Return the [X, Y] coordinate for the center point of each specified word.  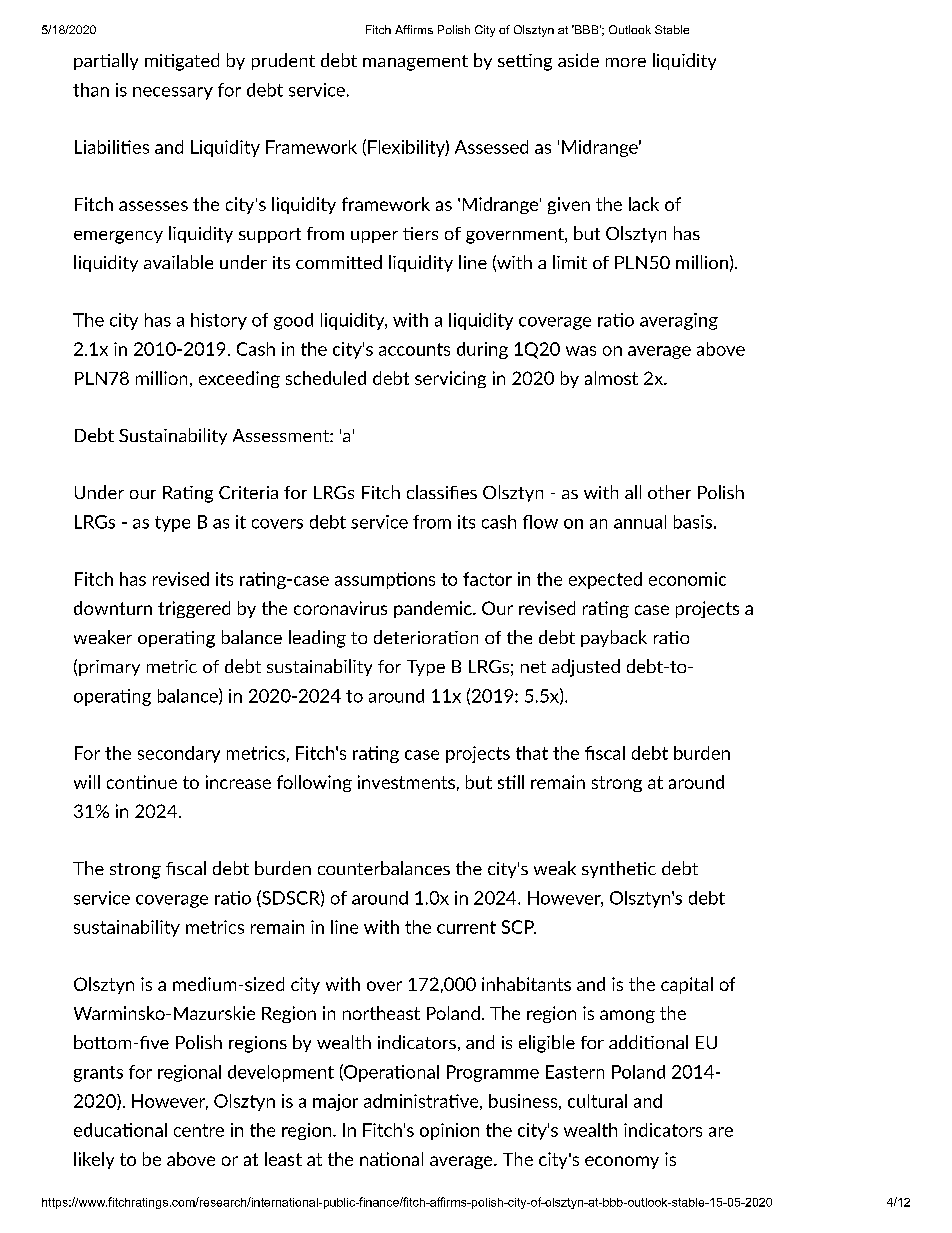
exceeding [239, 379]
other [669, 492]
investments [406, 782]
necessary [173, 93]
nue [162, 784]
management [415, 63]
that [532, 753]
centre [199, 1130]
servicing [450, 379]
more [626, 62]
